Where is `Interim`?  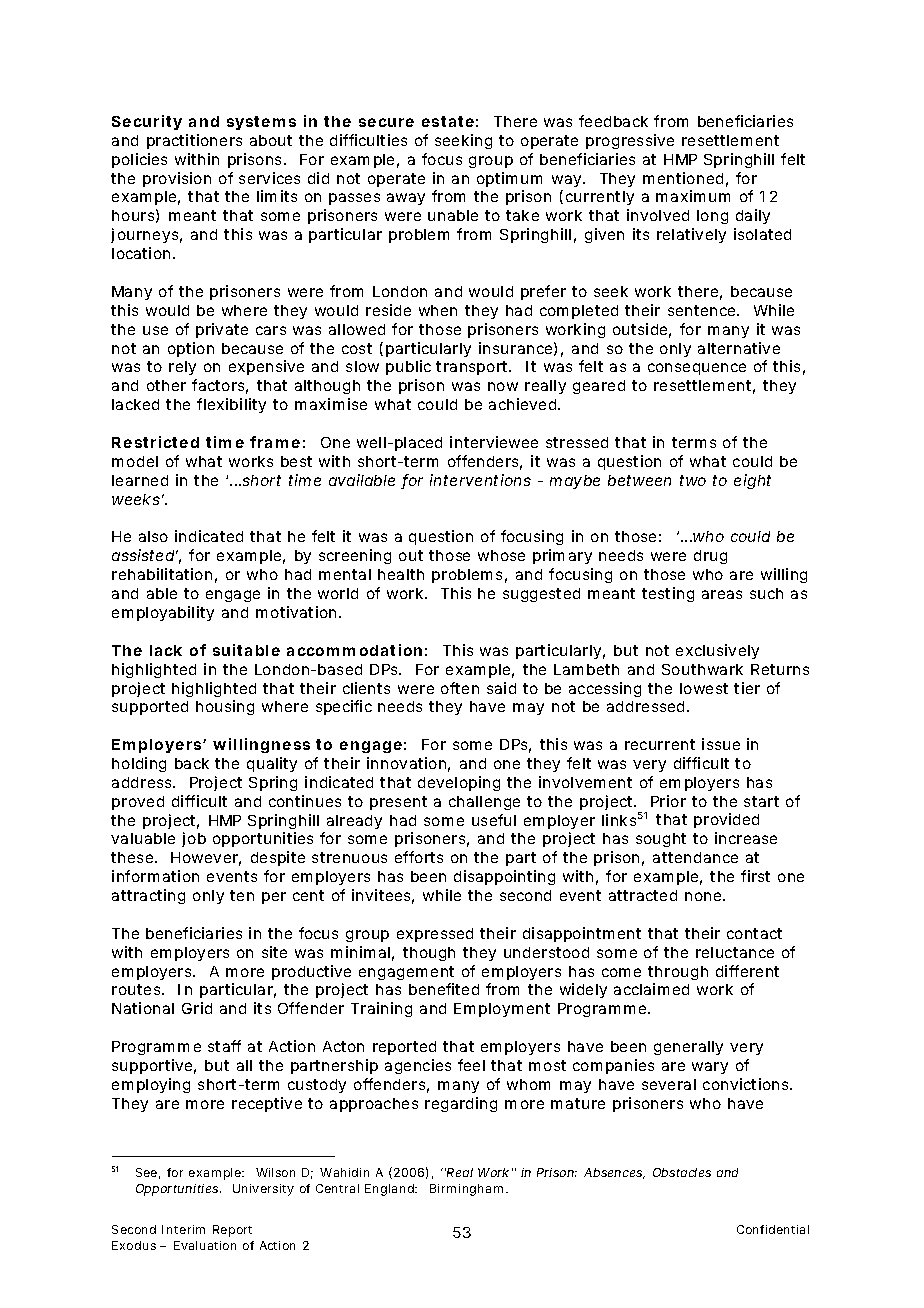
Interim is located at coordinates (183, 1229).
